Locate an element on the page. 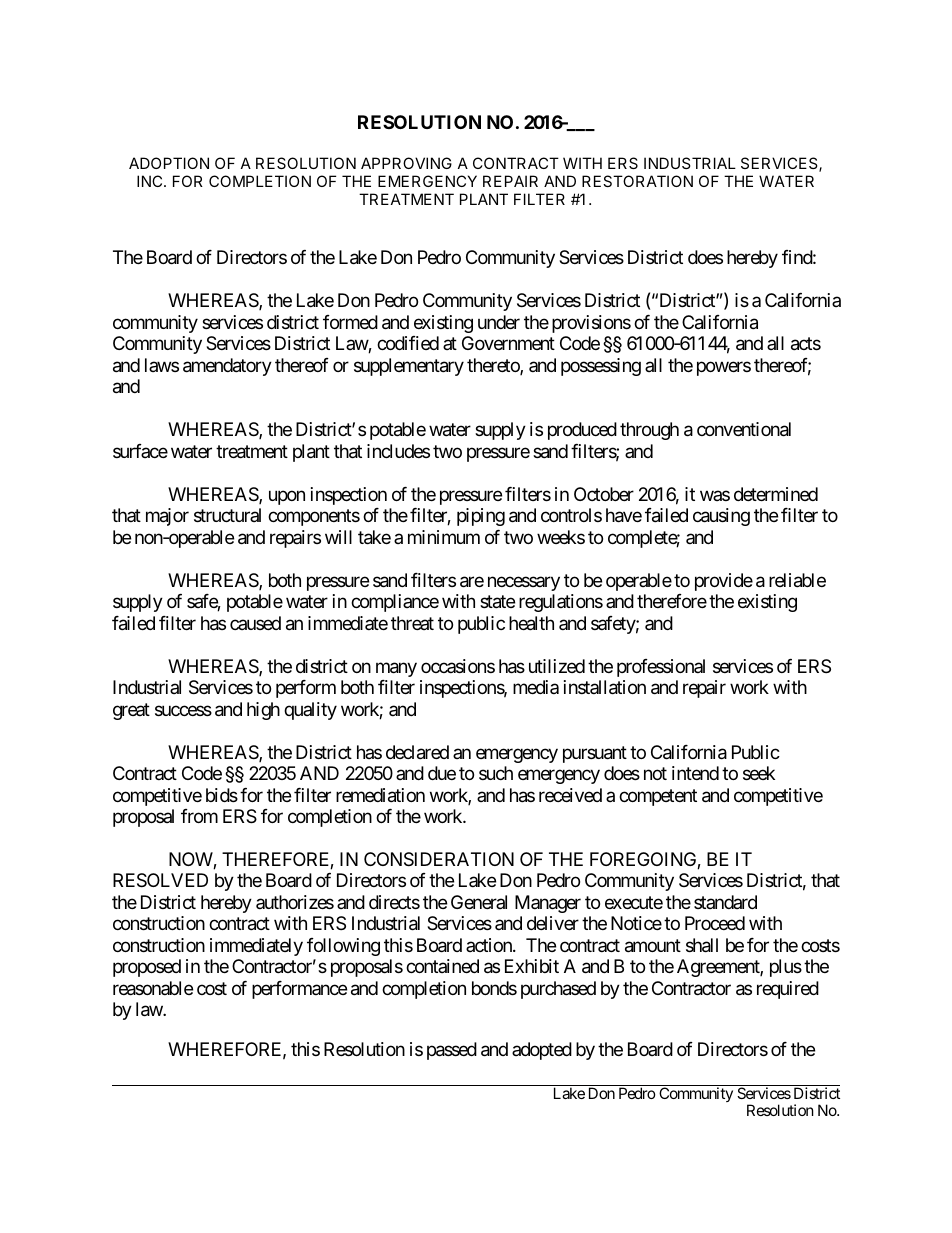 This image has width=952, height=1233. APPROVING is located at coordinates (406, 163).
